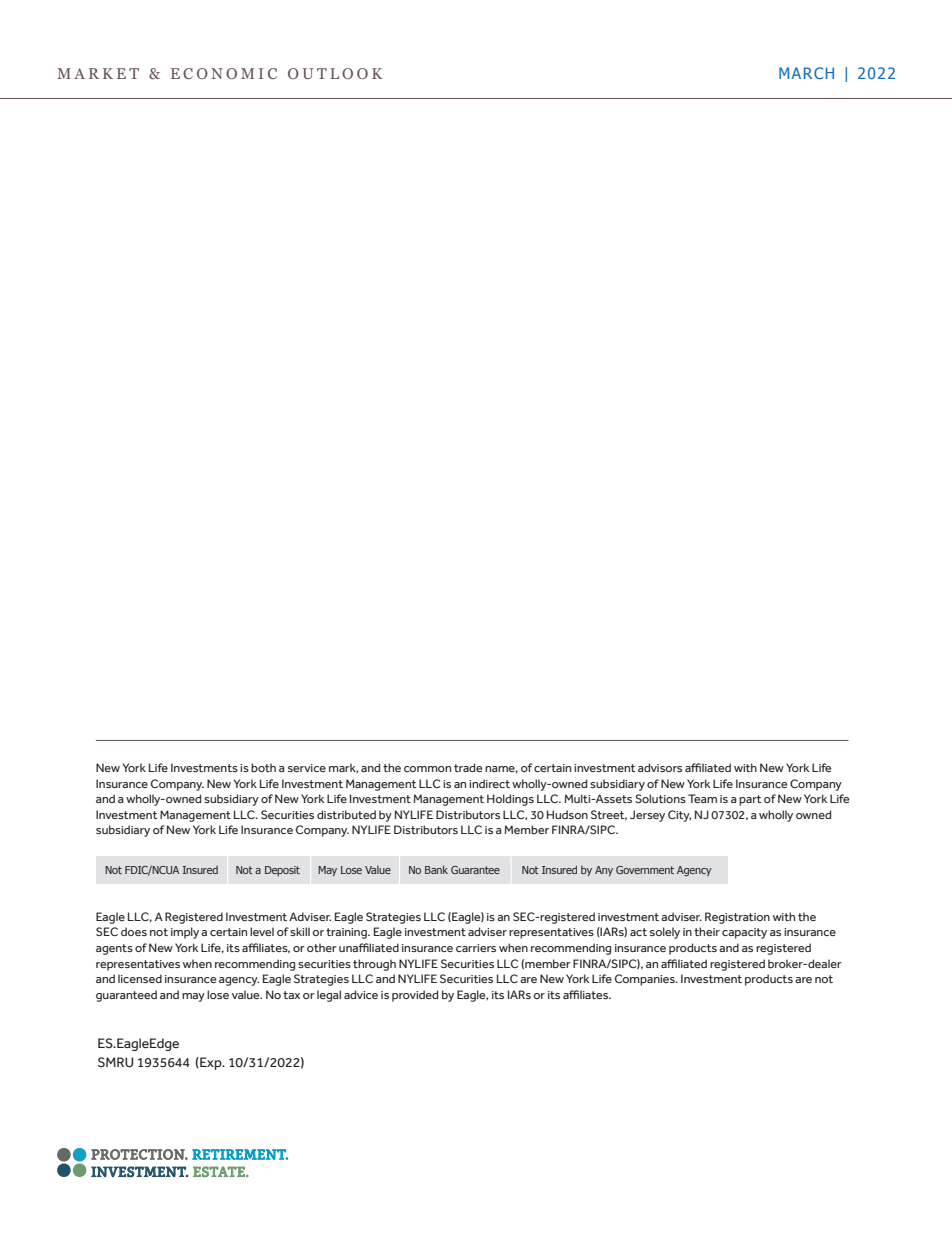 The width and height of the screenshot is (952, 1233). Describe the element at coordinates (806, 73) in the screenshot. I see `MARCH` at that location.
